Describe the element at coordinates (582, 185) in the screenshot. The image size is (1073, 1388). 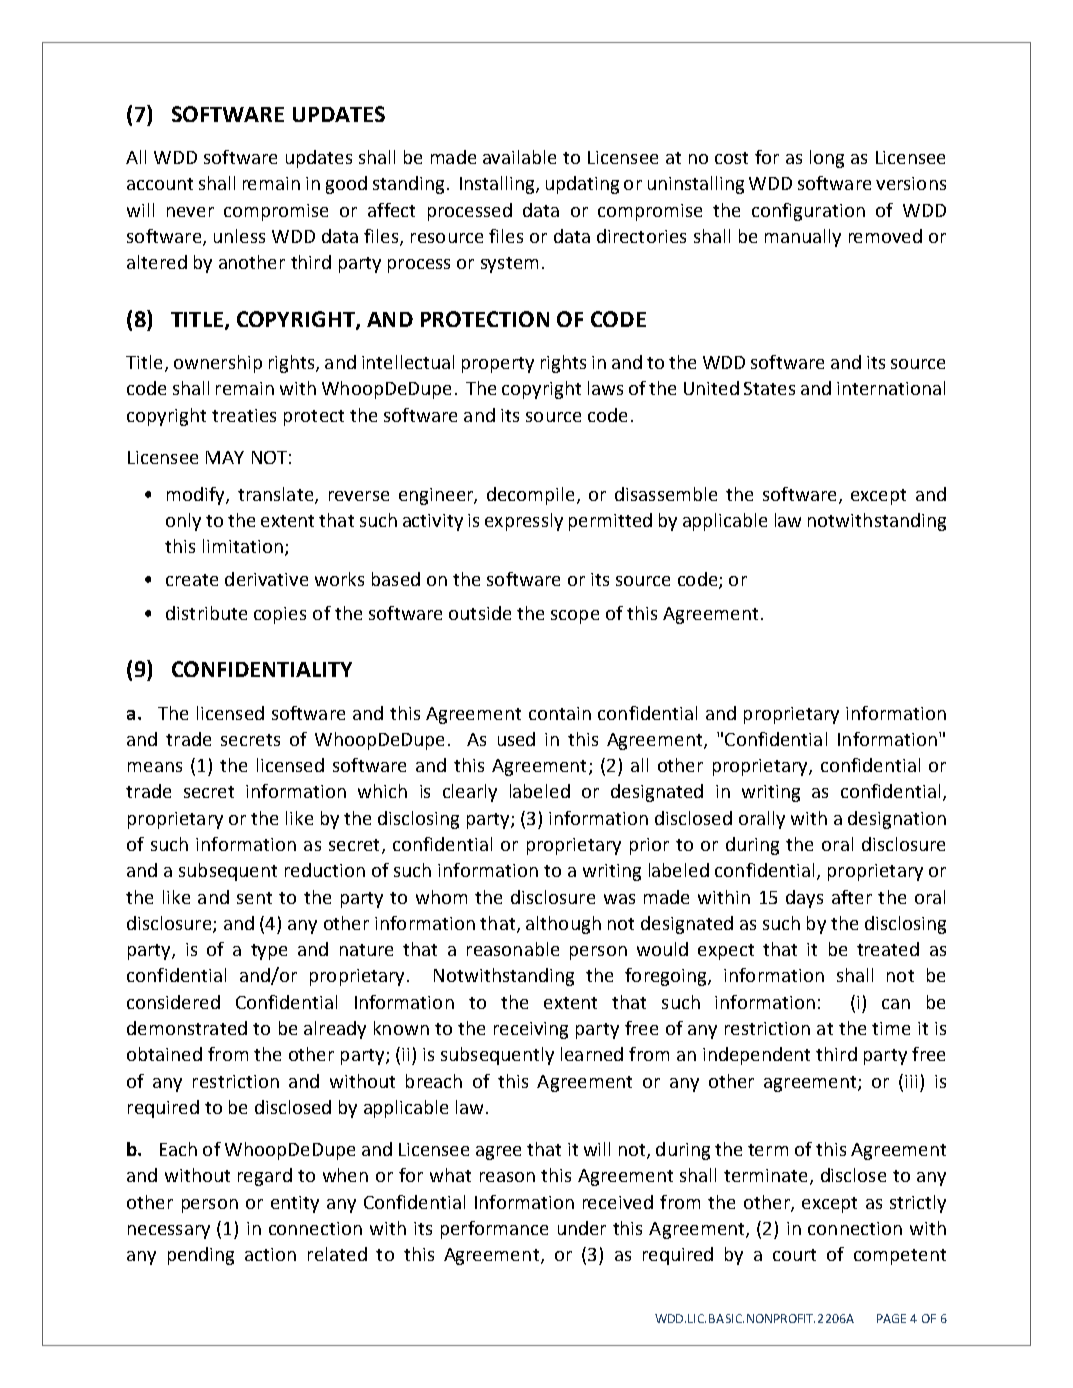
I see `updating` at that location.
